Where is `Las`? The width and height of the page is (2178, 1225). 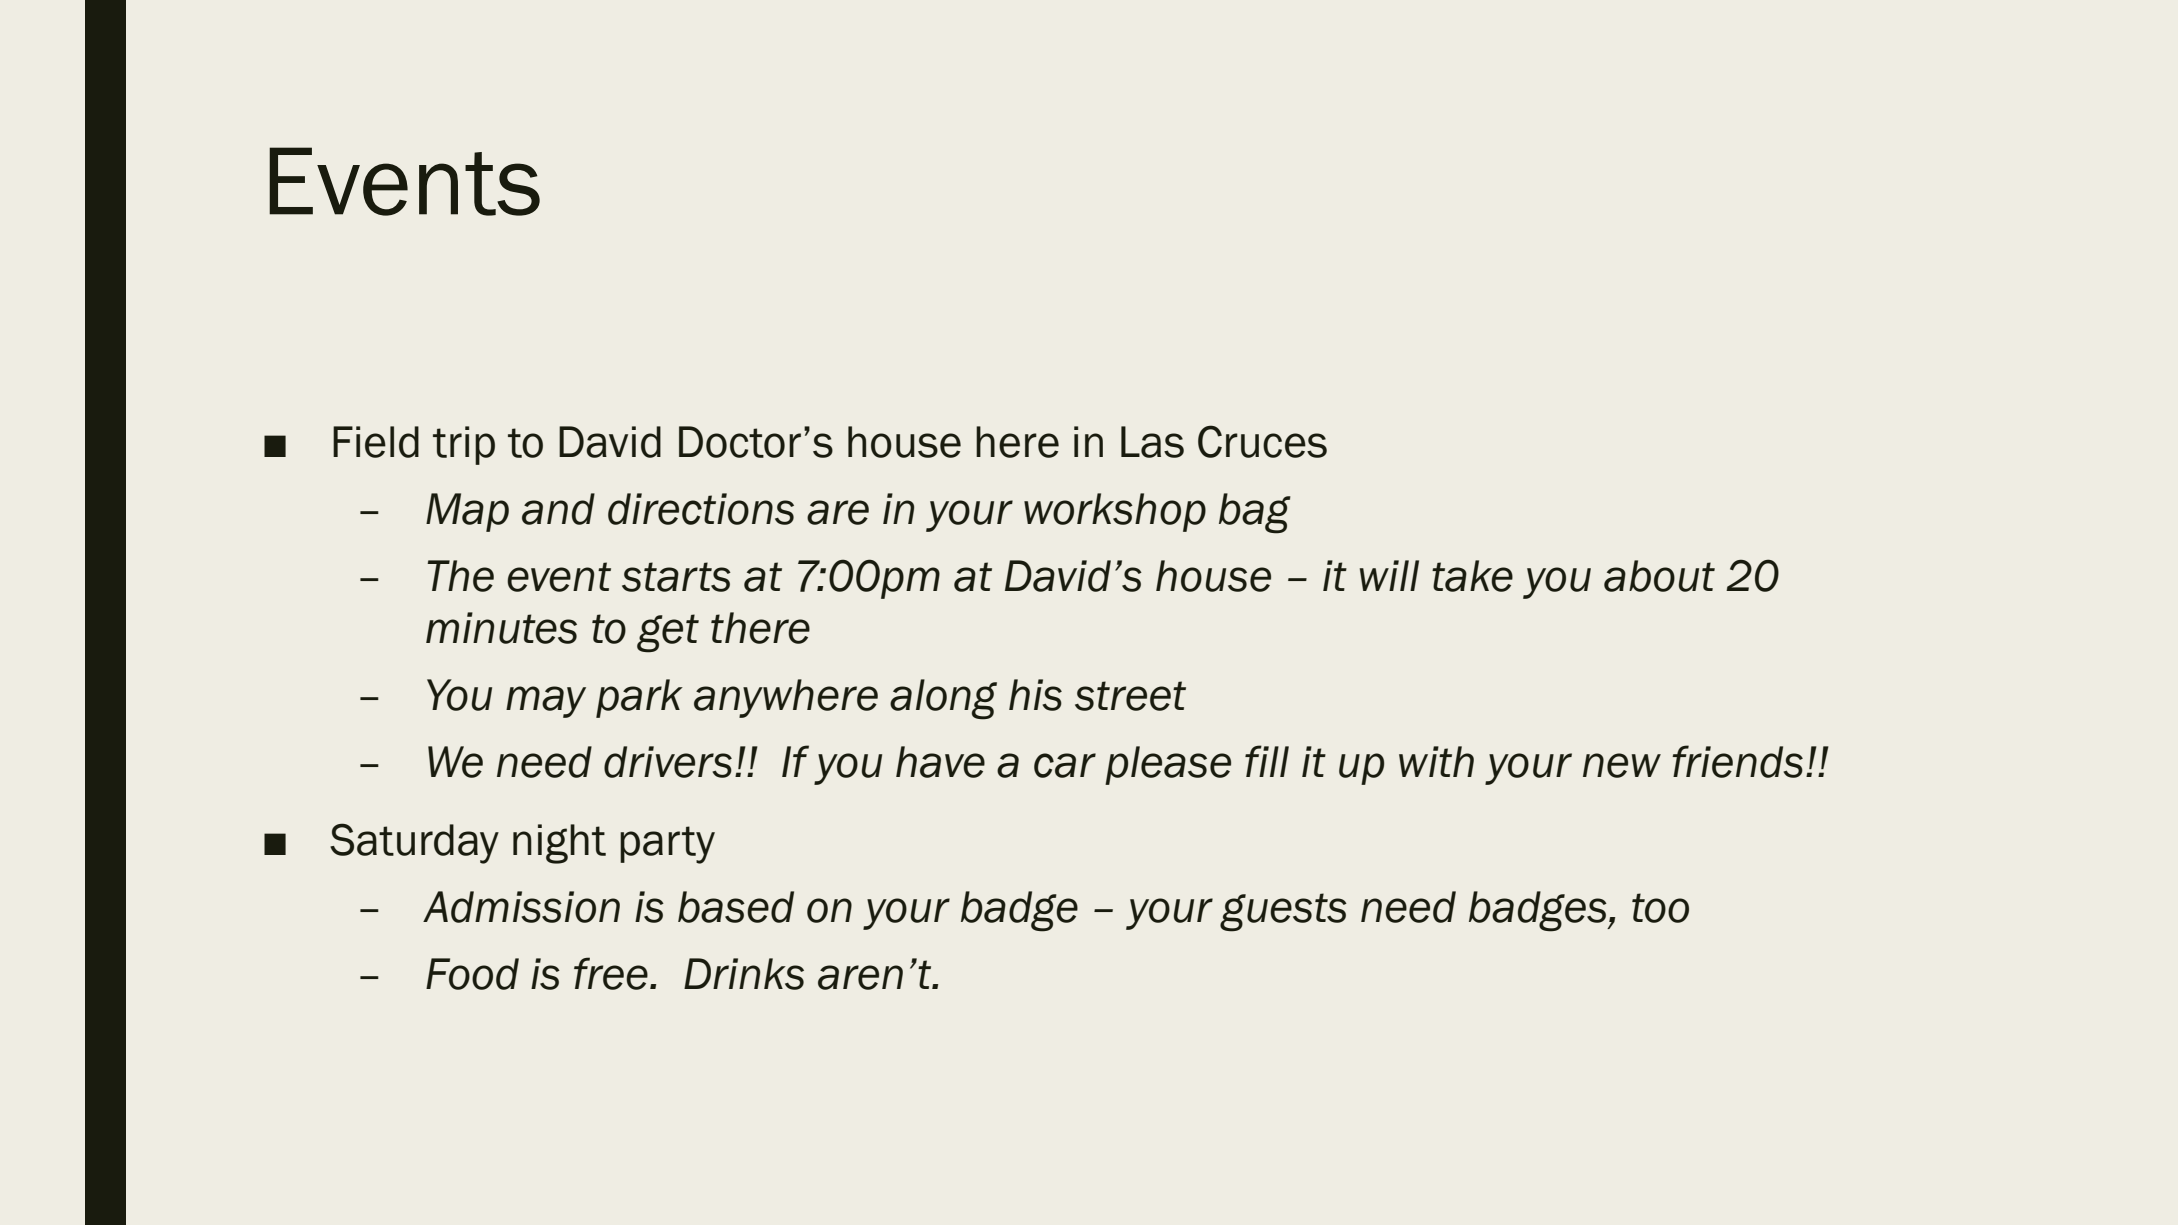
Las is located at coordinates (1152, 442).
